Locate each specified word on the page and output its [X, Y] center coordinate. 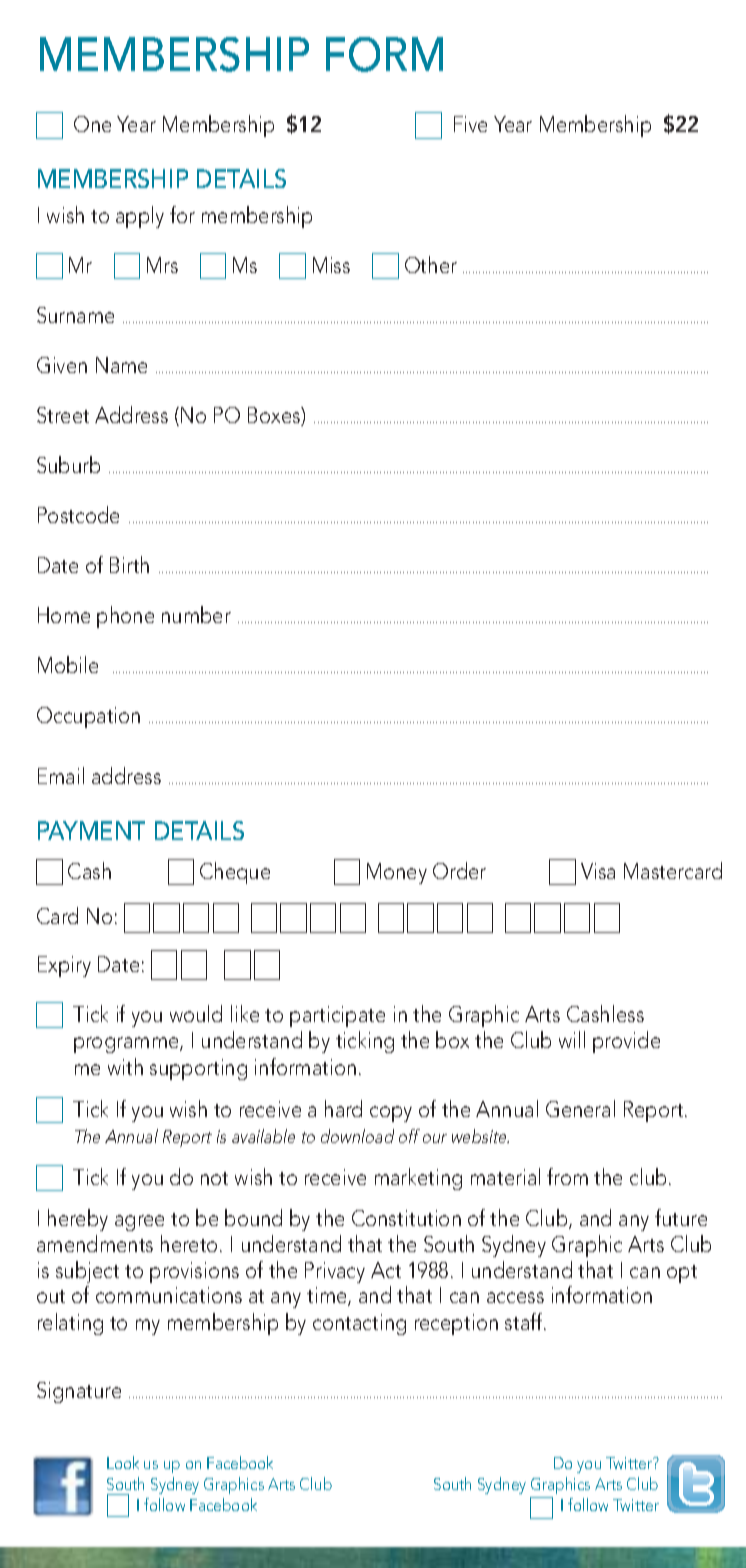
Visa [598, 871]
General [580, 1108]
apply [140, 217]
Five [470, 124]
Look [123, 1462]
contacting [359, 1324]
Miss [331, 265]
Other [431, 264]
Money [397, 873]
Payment [91, 830]
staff [525, 1321]
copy [391, 1114]
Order [459, 870]
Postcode [78, 514]
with [125, 1066]
